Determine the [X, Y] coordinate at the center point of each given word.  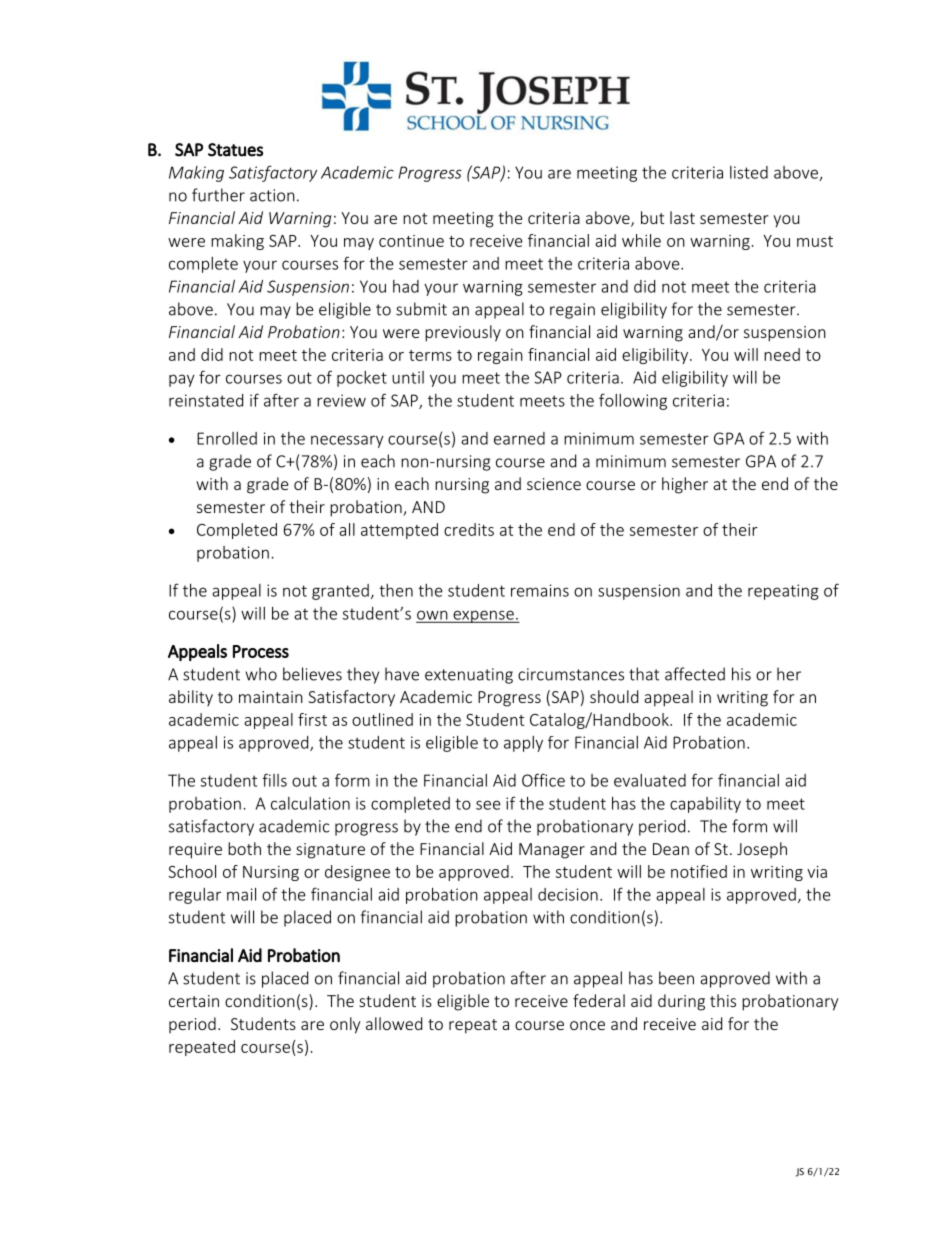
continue [411, 241]
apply [523, 744]
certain [194, 1001]
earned [519, 438]
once [587, 1025]
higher [685, 485]
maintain [271, 697]
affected [695, 674]
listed [749, 172]
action [272, 195]
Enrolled [227, 438]
